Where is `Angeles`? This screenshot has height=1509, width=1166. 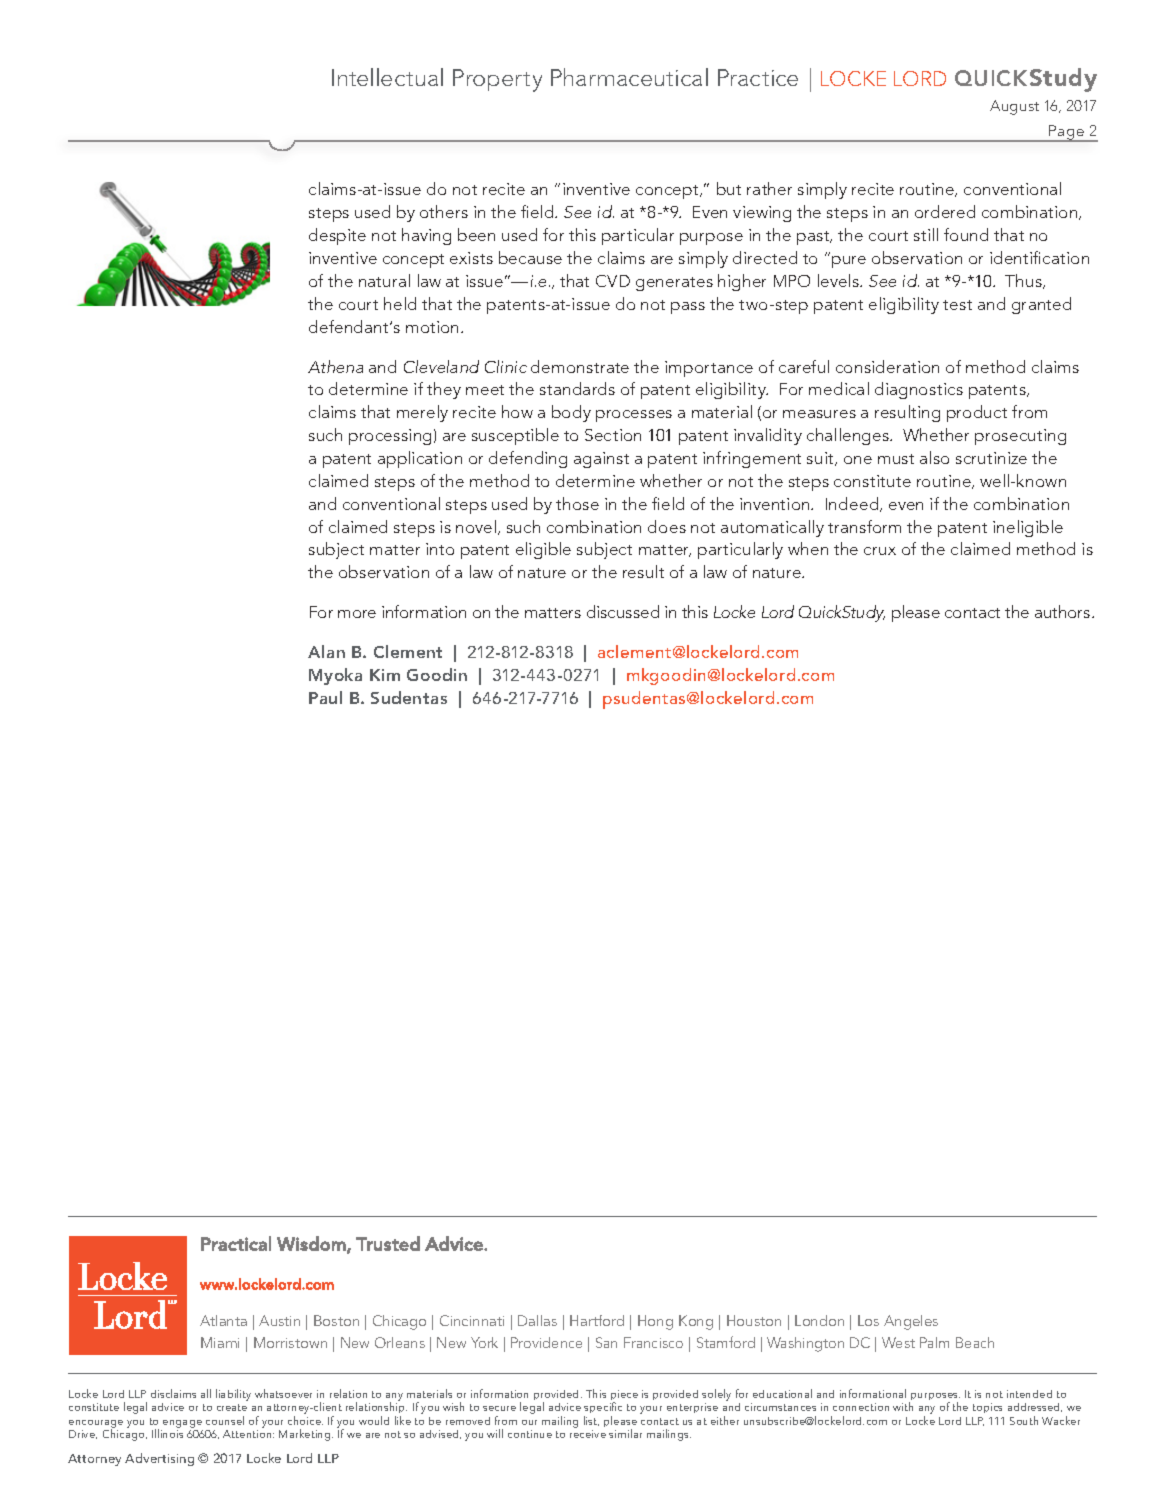
Angeles is located at coordinates (911, 1322).
